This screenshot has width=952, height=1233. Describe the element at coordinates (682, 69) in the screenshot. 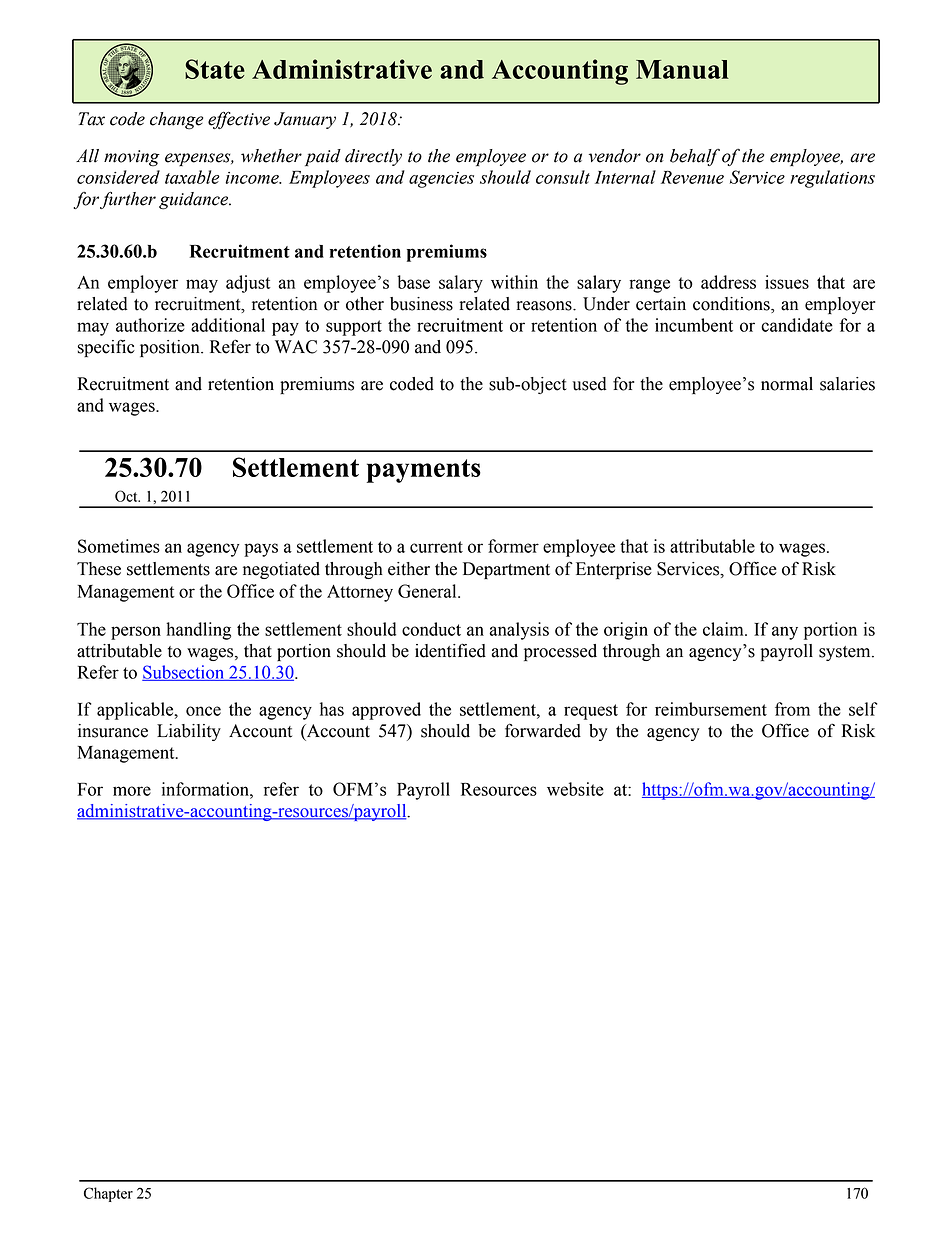

I see `Manual` at that location.
